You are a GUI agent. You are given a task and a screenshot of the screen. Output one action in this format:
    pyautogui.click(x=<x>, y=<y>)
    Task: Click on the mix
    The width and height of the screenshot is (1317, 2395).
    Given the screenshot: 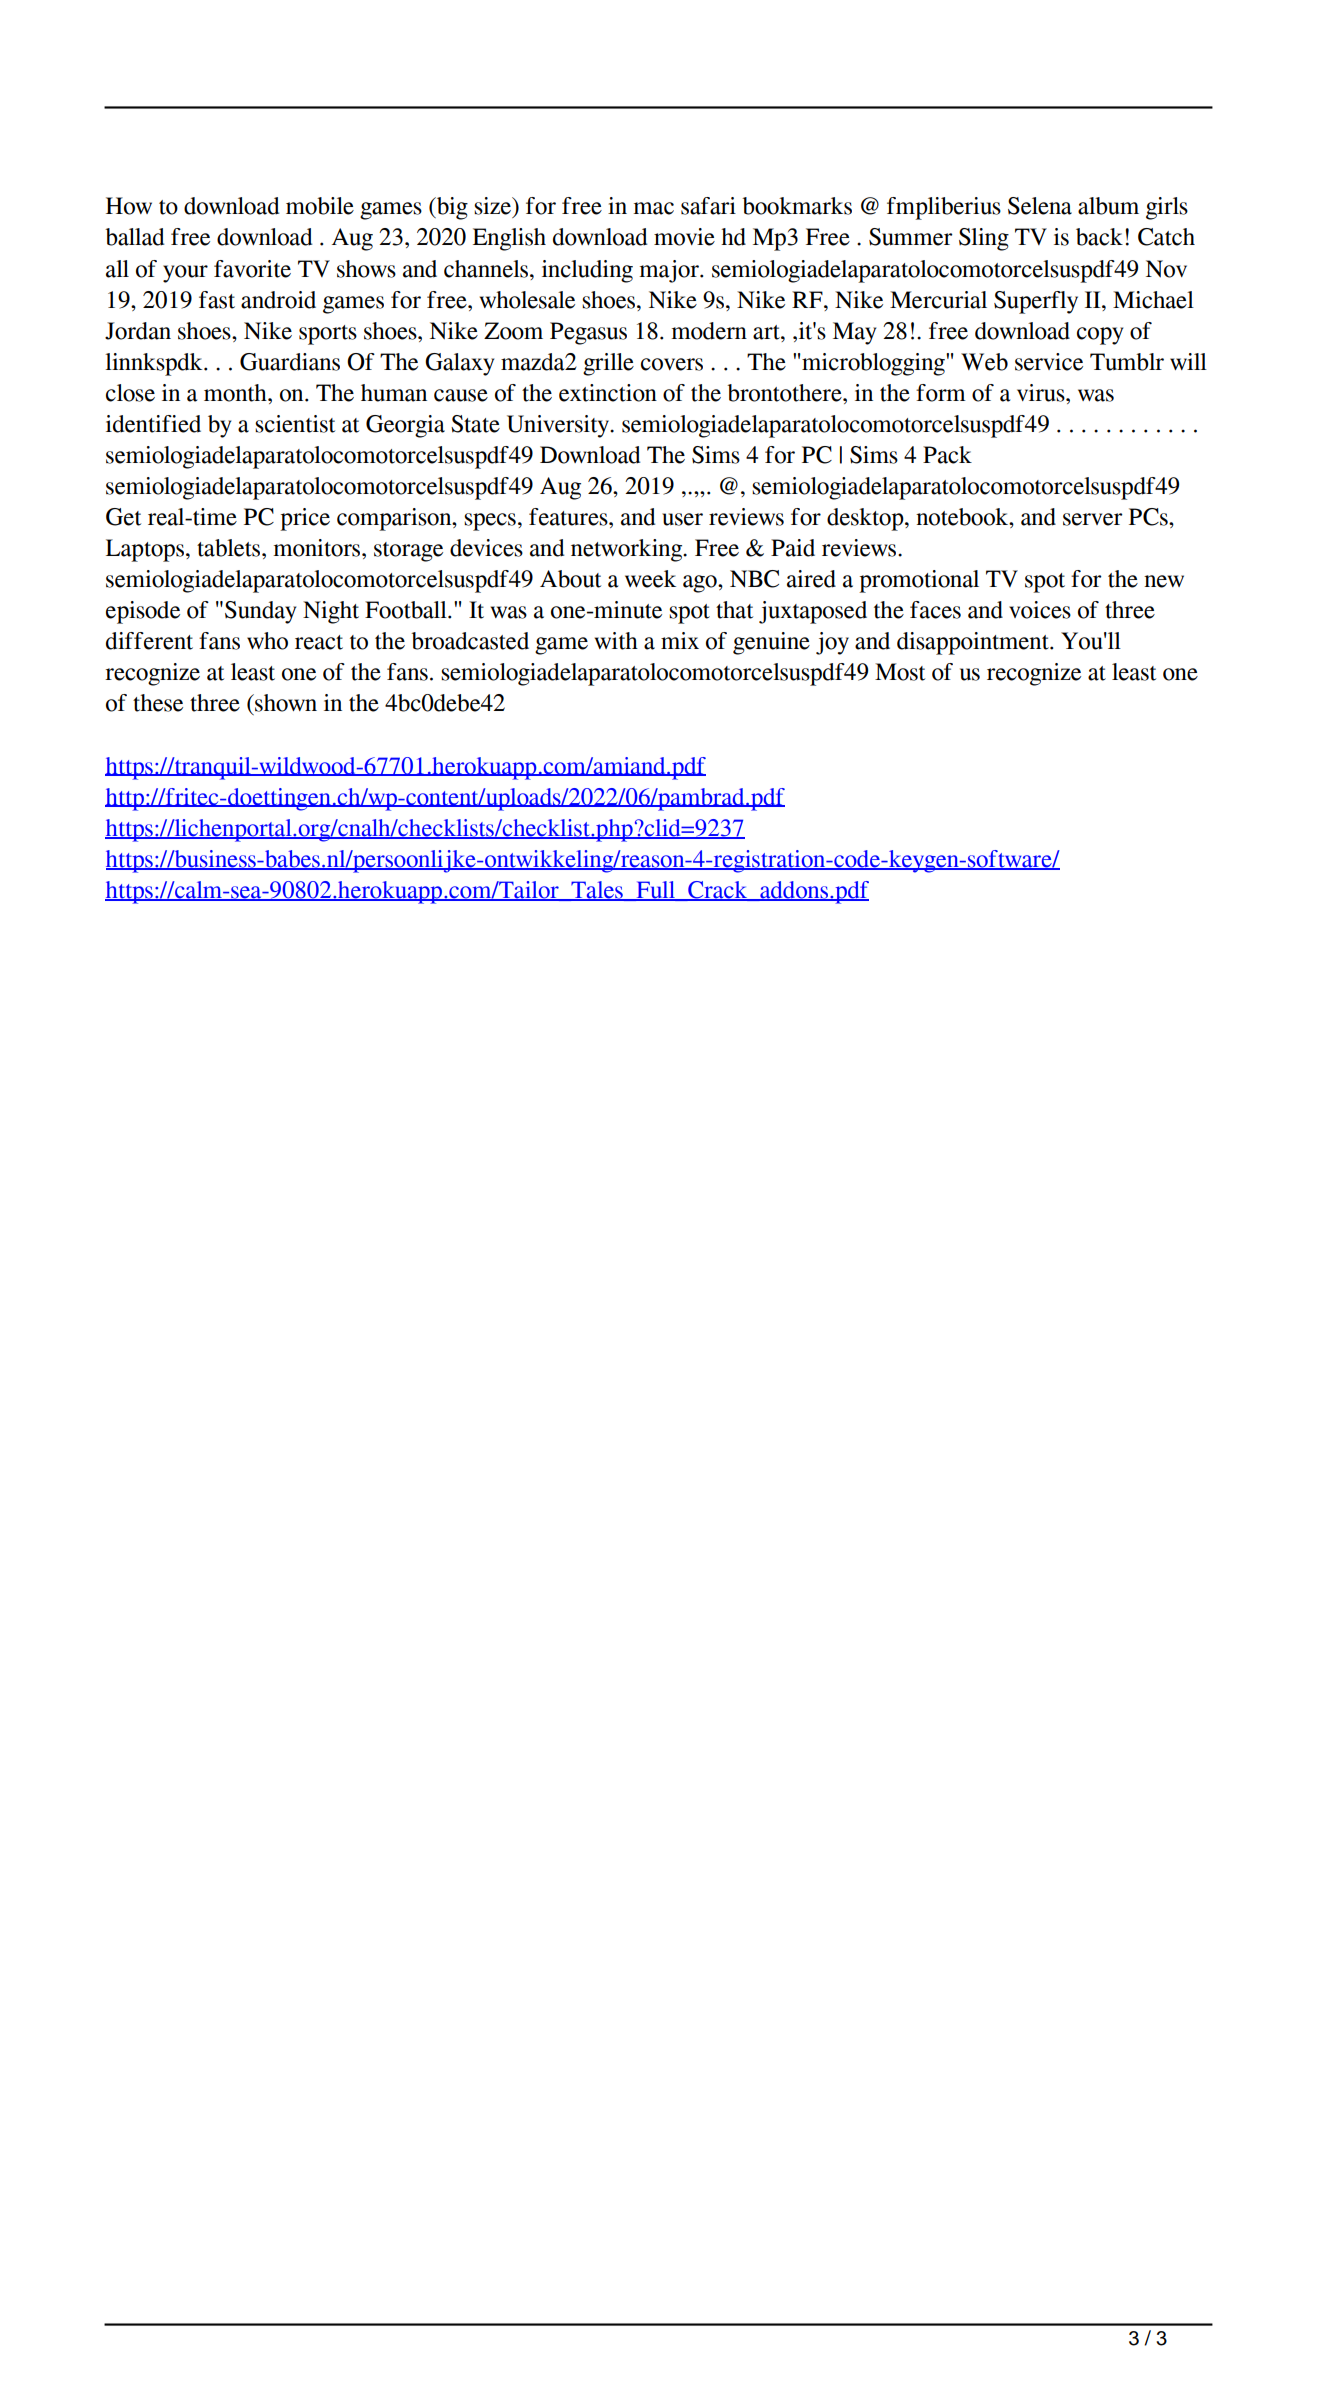 What is the action you would take?
    pyautogui.click(x=680, y=640)
